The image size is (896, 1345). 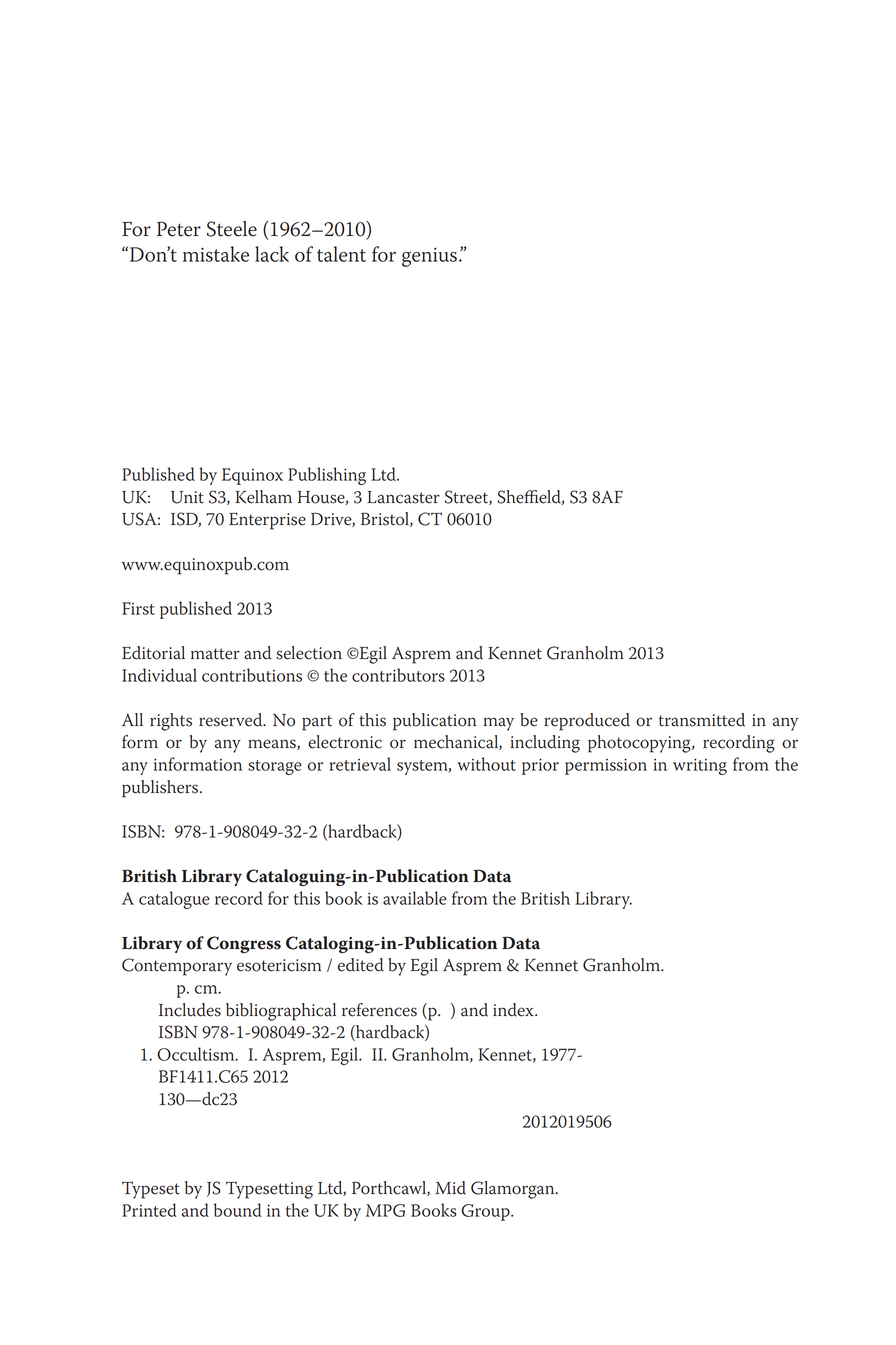 I want to click on mistake, so click(x=216, y=254).
